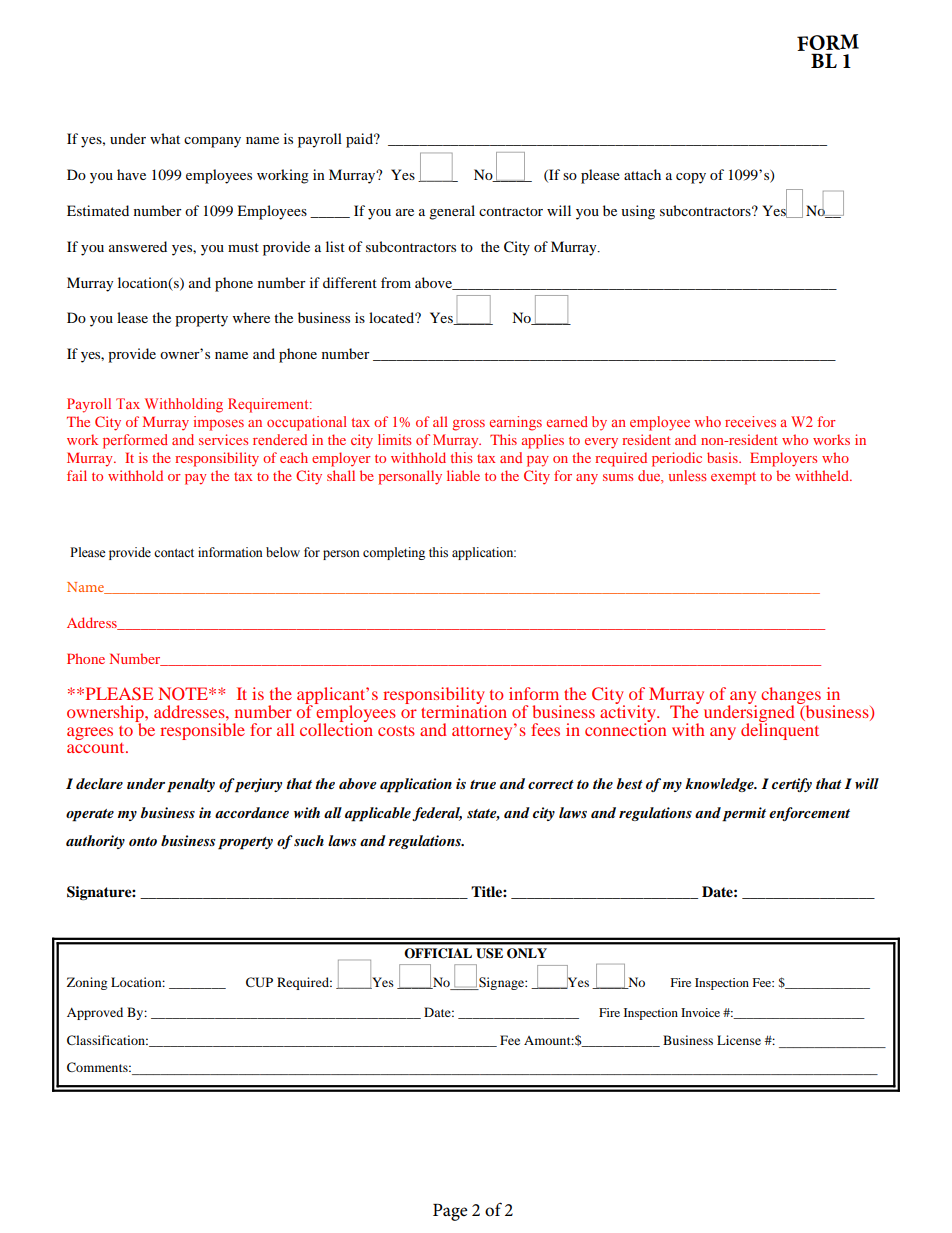  I want to click on License, so click(739, 1040).
